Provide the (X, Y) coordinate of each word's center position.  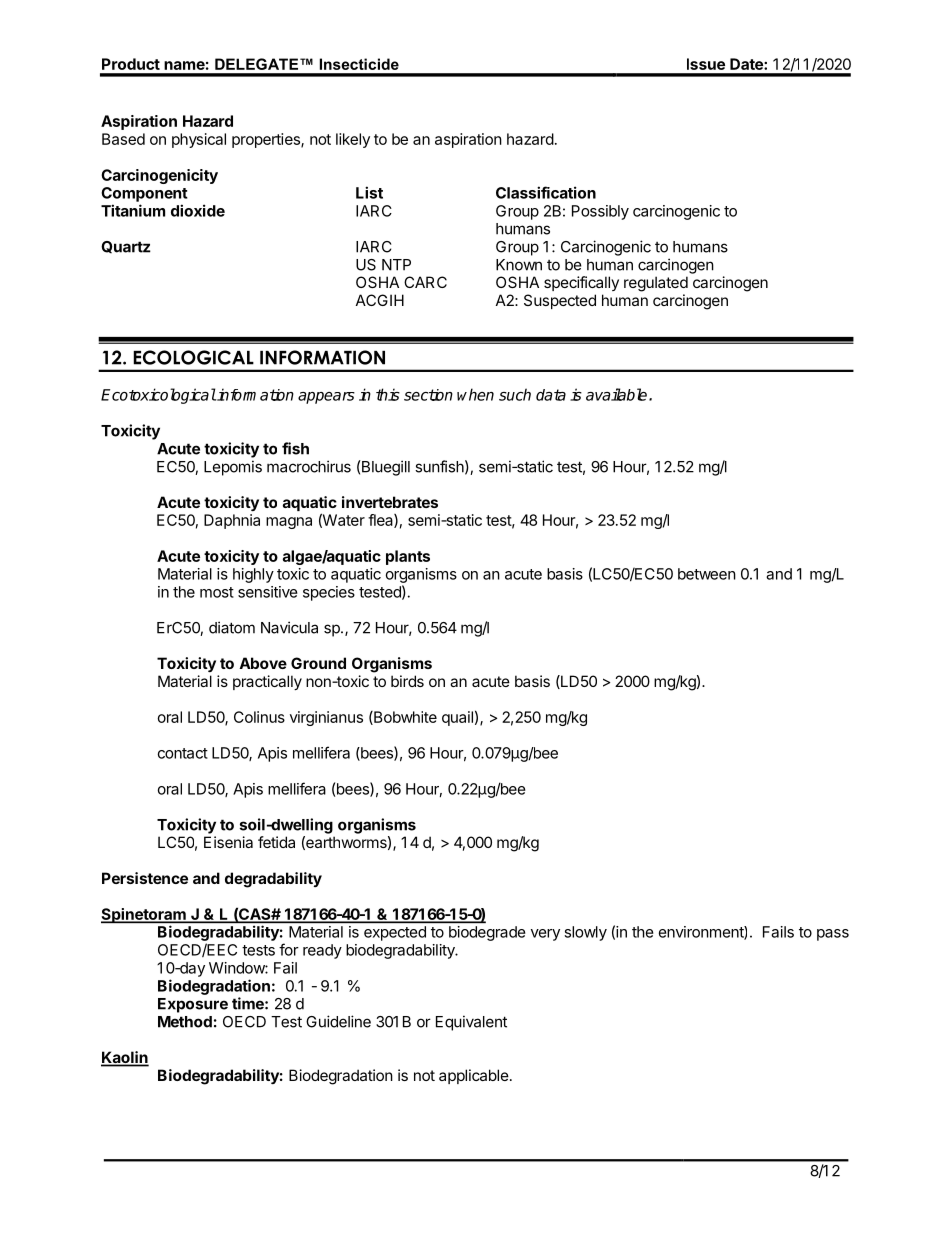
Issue (706, 64)
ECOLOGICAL (193, 357)
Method (185, 1022)
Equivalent (471, 1023)
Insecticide (359, 64)
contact (183, 753)
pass (833, 935)
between (707, 574)
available (618, 394)
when (475, 394)
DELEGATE (258, 64)
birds (407, 681)
